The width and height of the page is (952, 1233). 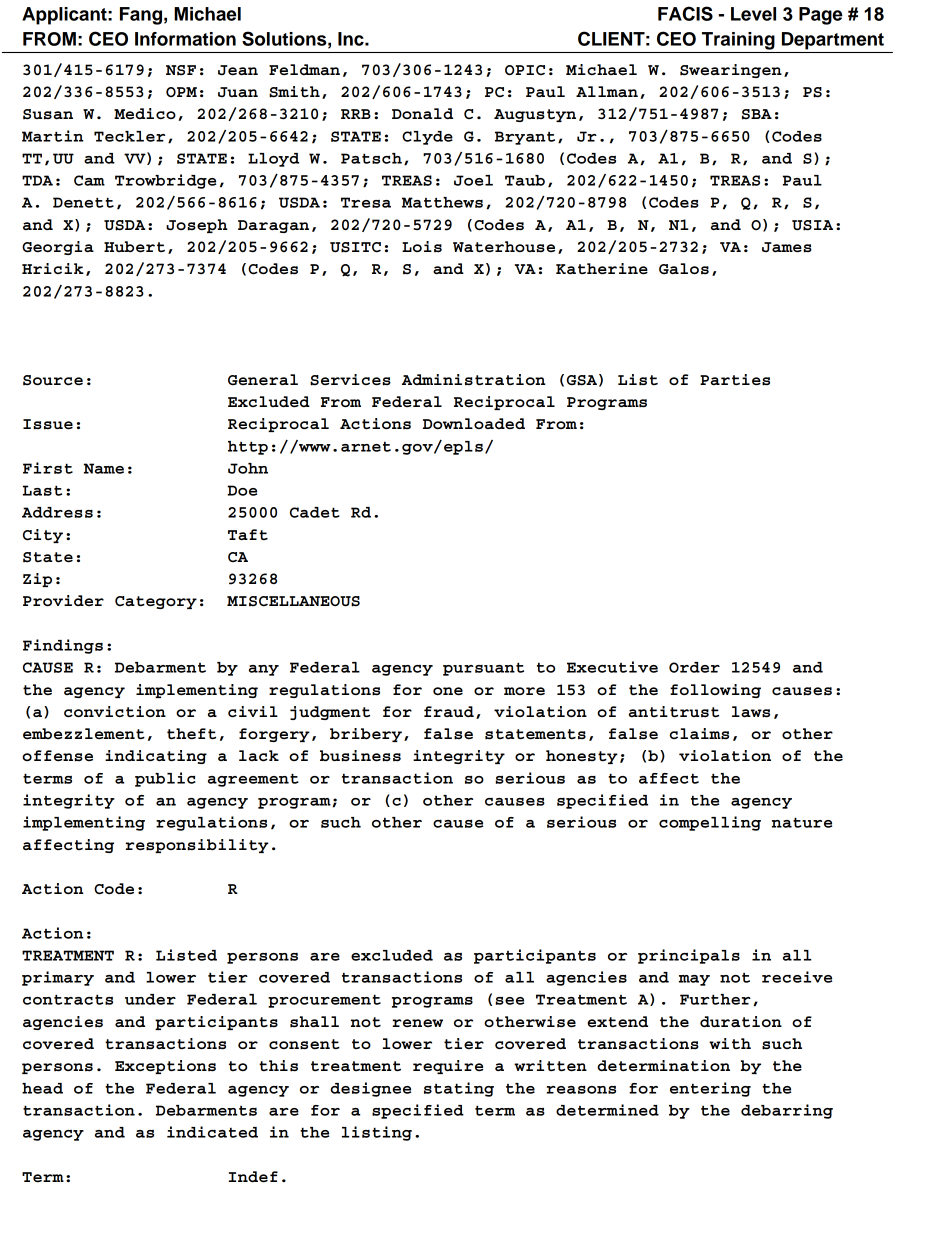 I want to click on Donald, so click(x=422, y=113).
